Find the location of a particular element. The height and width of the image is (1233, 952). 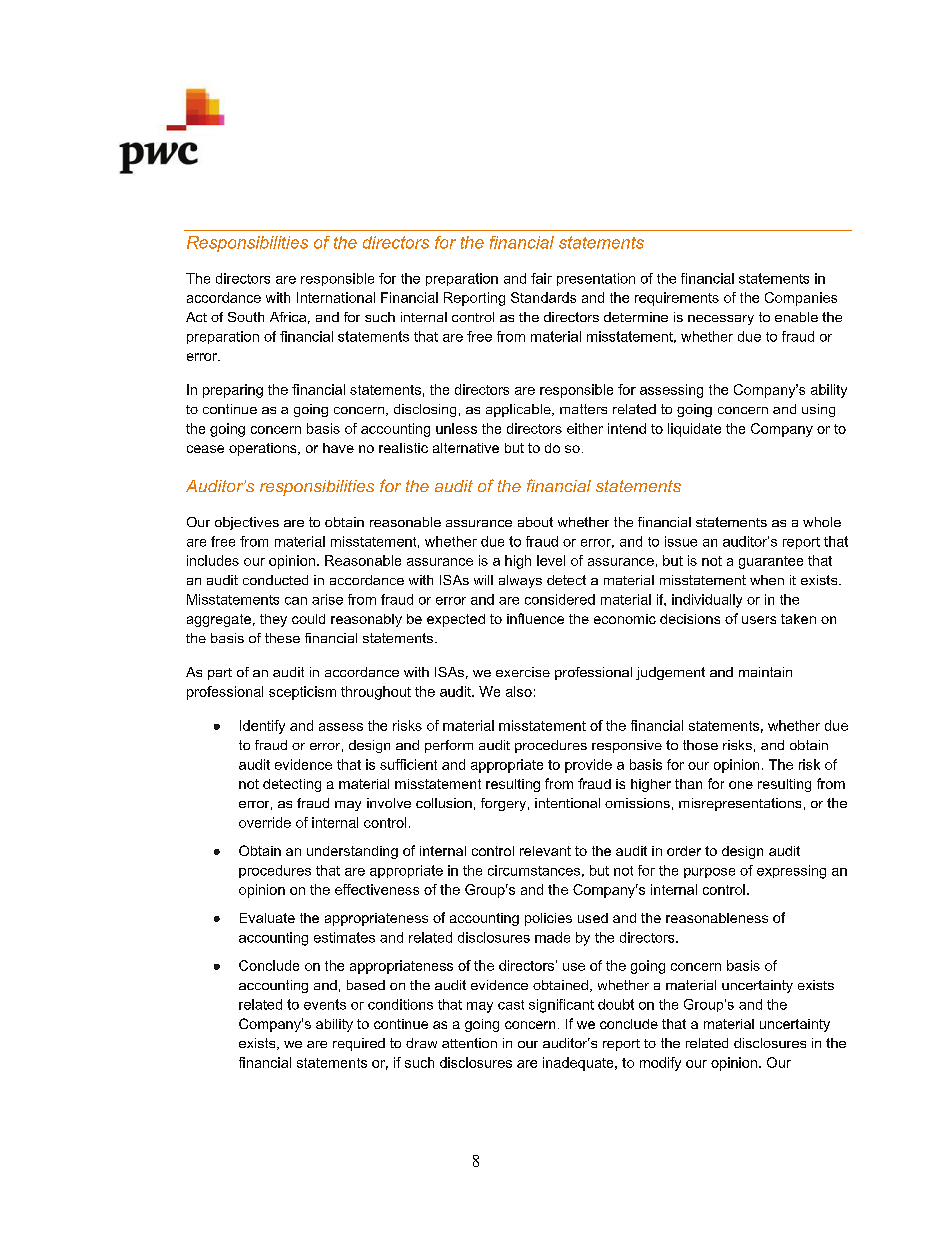

scepticism is located at coordinates (302, 693).
